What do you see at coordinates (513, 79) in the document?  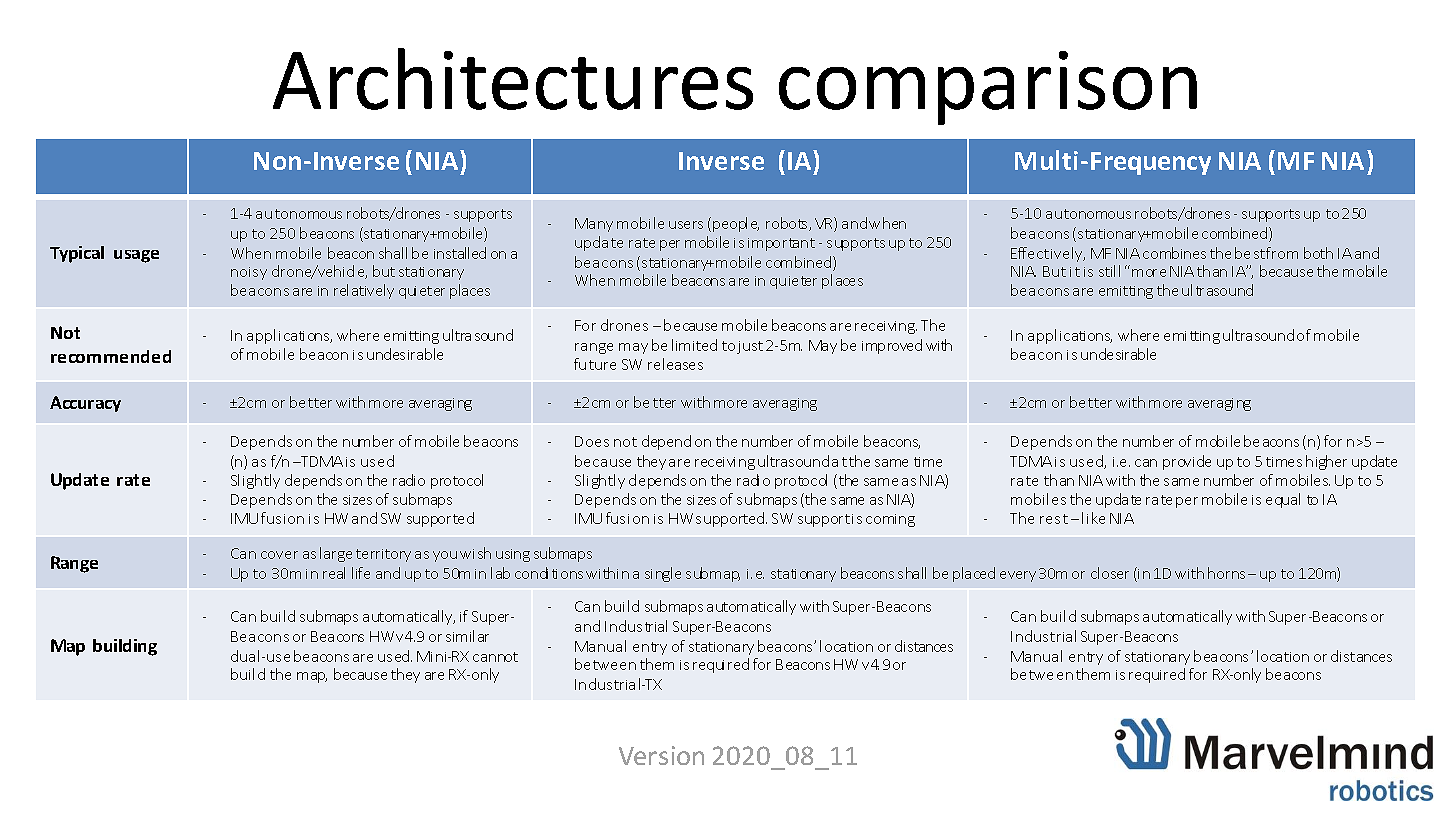 I see `Architectures` at bounding box center [513, 79].
